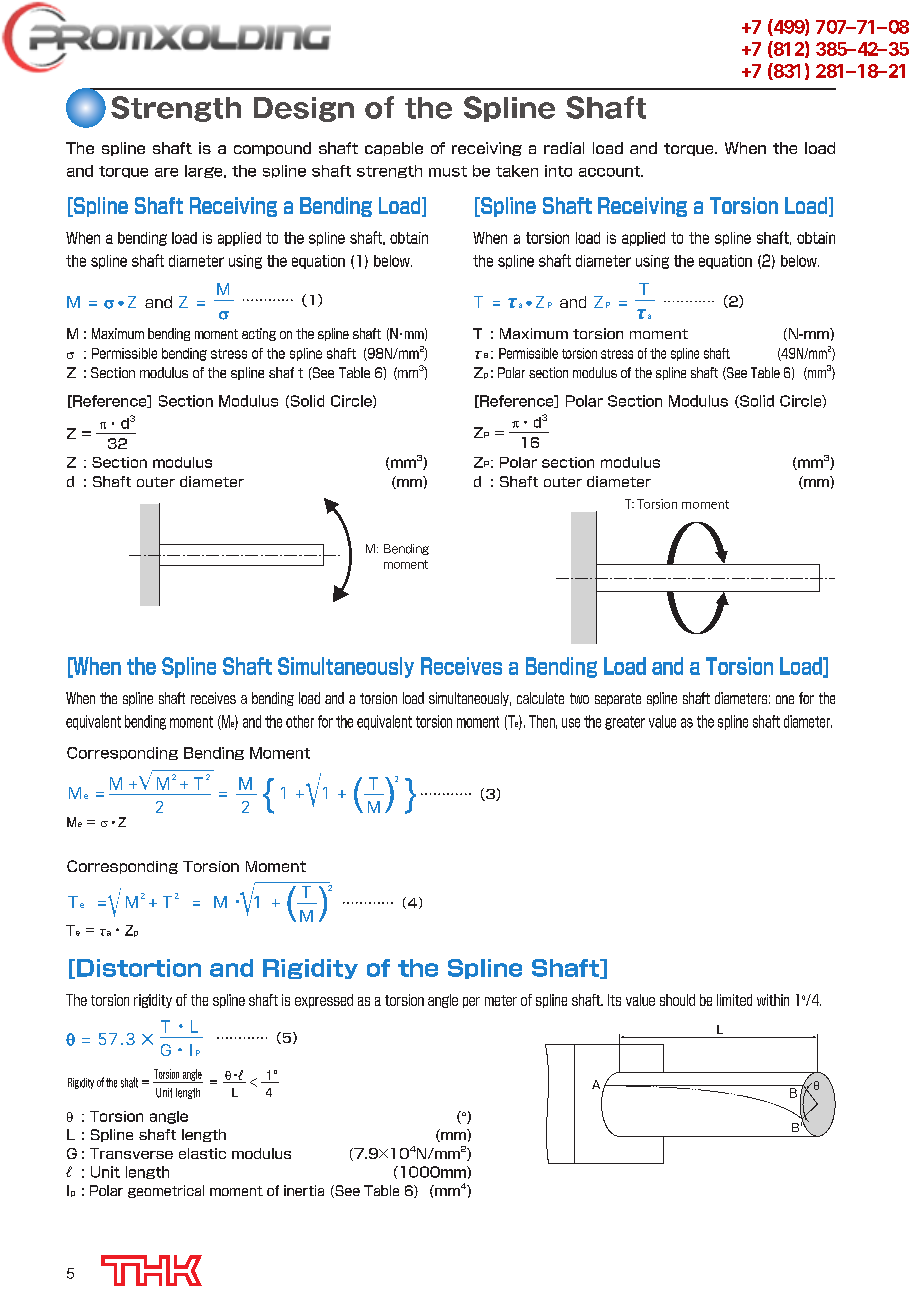  I want to click on use, so click(571, 723).
